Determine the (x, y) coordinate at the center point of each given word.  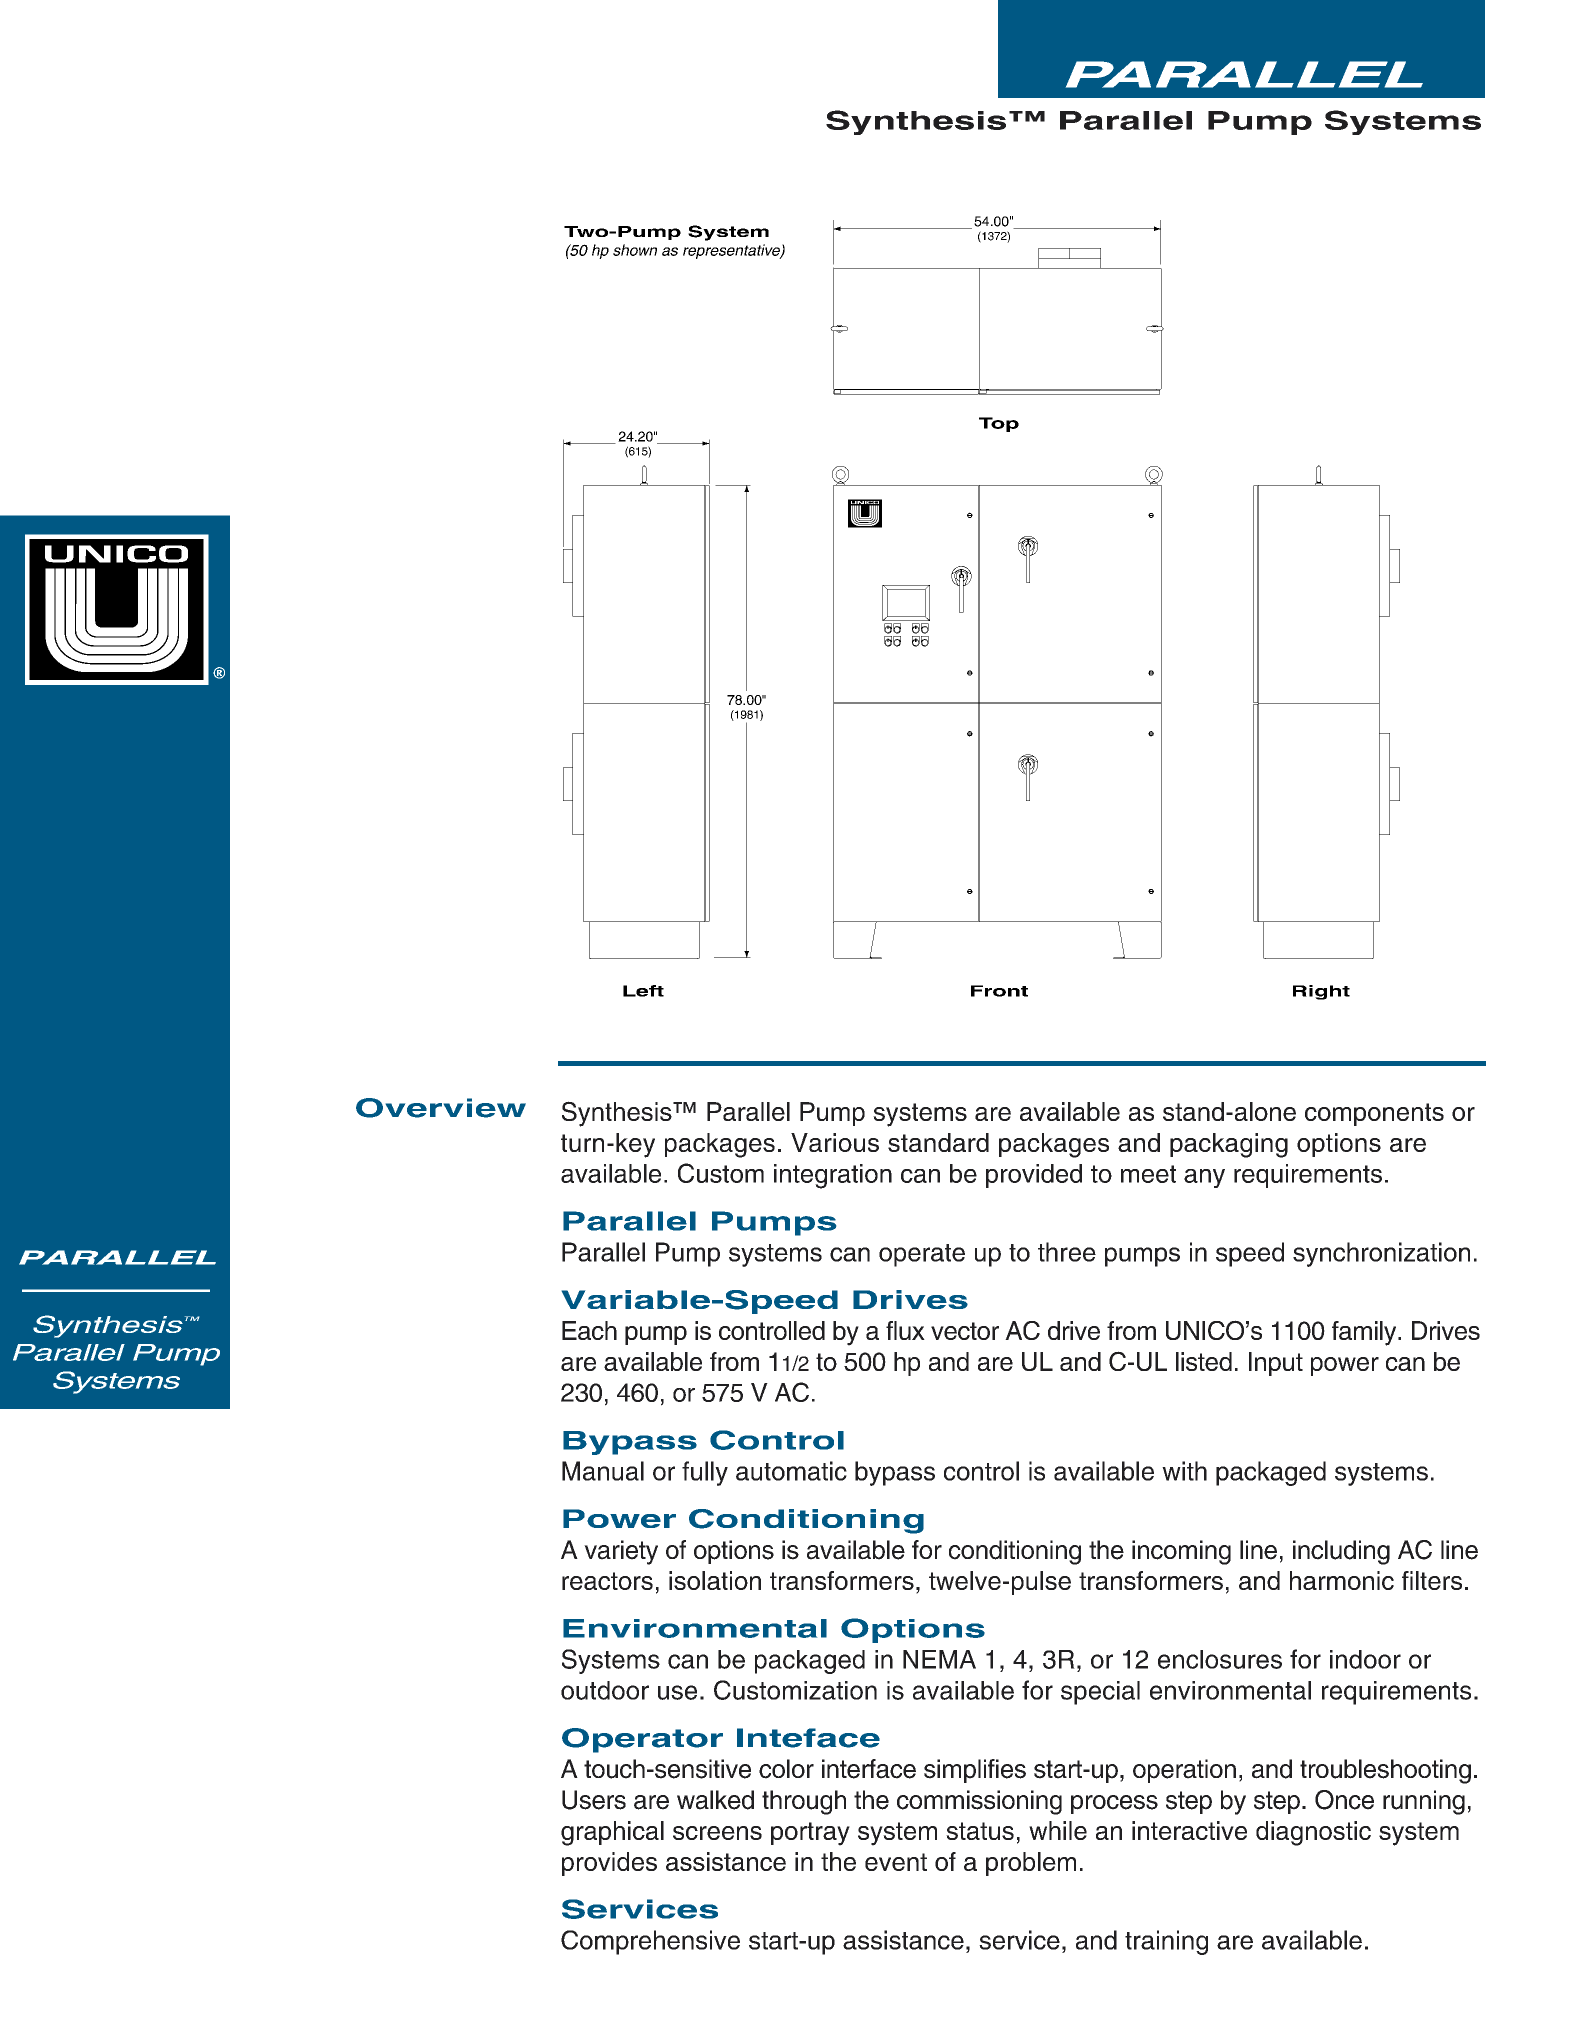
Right (1321, 992)
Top (999, 424)
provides (609, 1864)
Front (999, 991)
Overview (441, 1108)
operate (922, 1255)
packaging (1229, 1145)
